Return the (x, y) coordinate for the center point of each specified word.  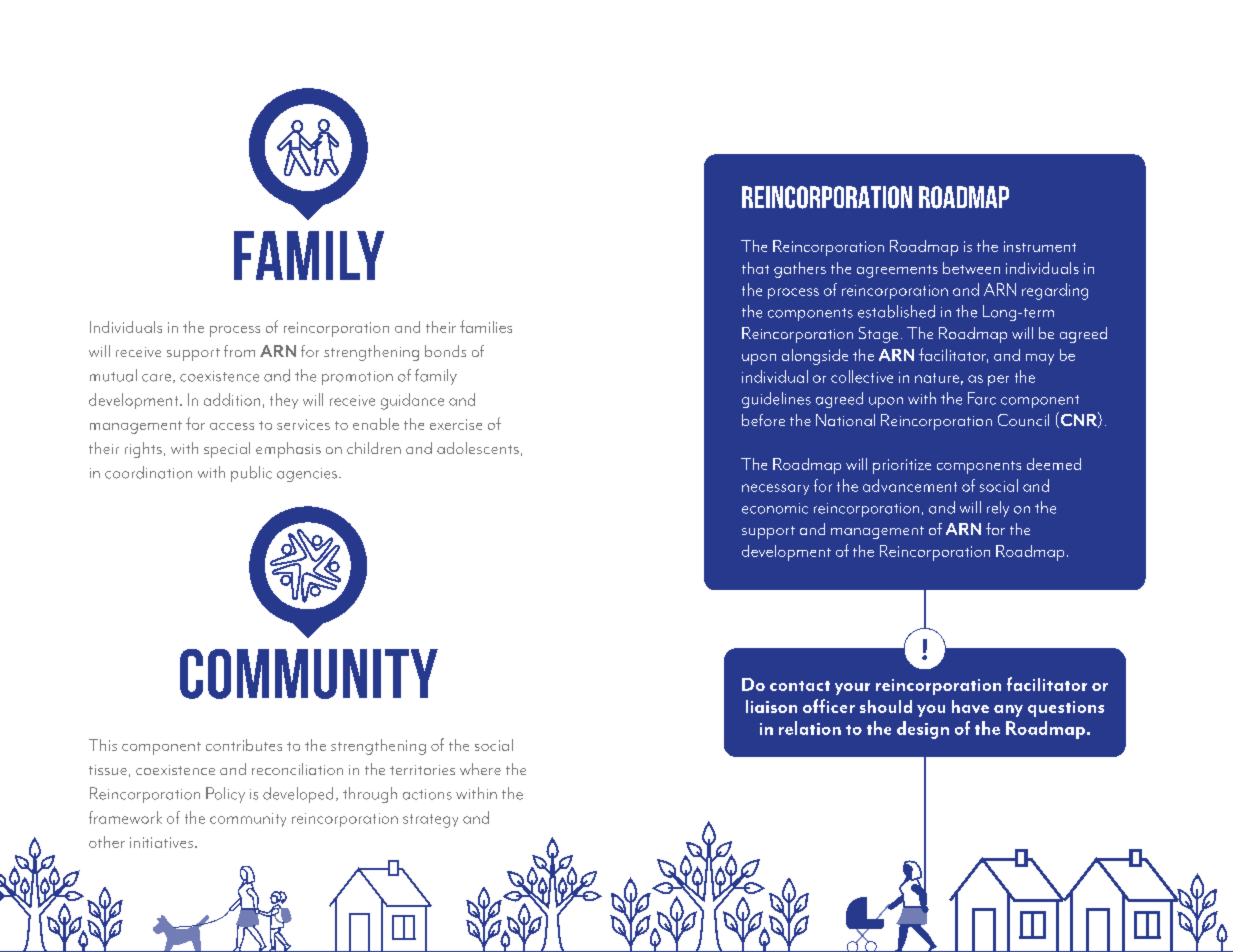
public (251, 474)
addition (232, 399)
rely (998, 509)
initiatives (163, 842)
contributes (244, 745)
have (970, 706)
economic (775, 508)
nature (937, 378)
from (239, 351)
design (923, 730)
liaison (771, 706)
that (755, 268)
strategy (430, 821)
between (971, 268)
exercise (456, 424)
